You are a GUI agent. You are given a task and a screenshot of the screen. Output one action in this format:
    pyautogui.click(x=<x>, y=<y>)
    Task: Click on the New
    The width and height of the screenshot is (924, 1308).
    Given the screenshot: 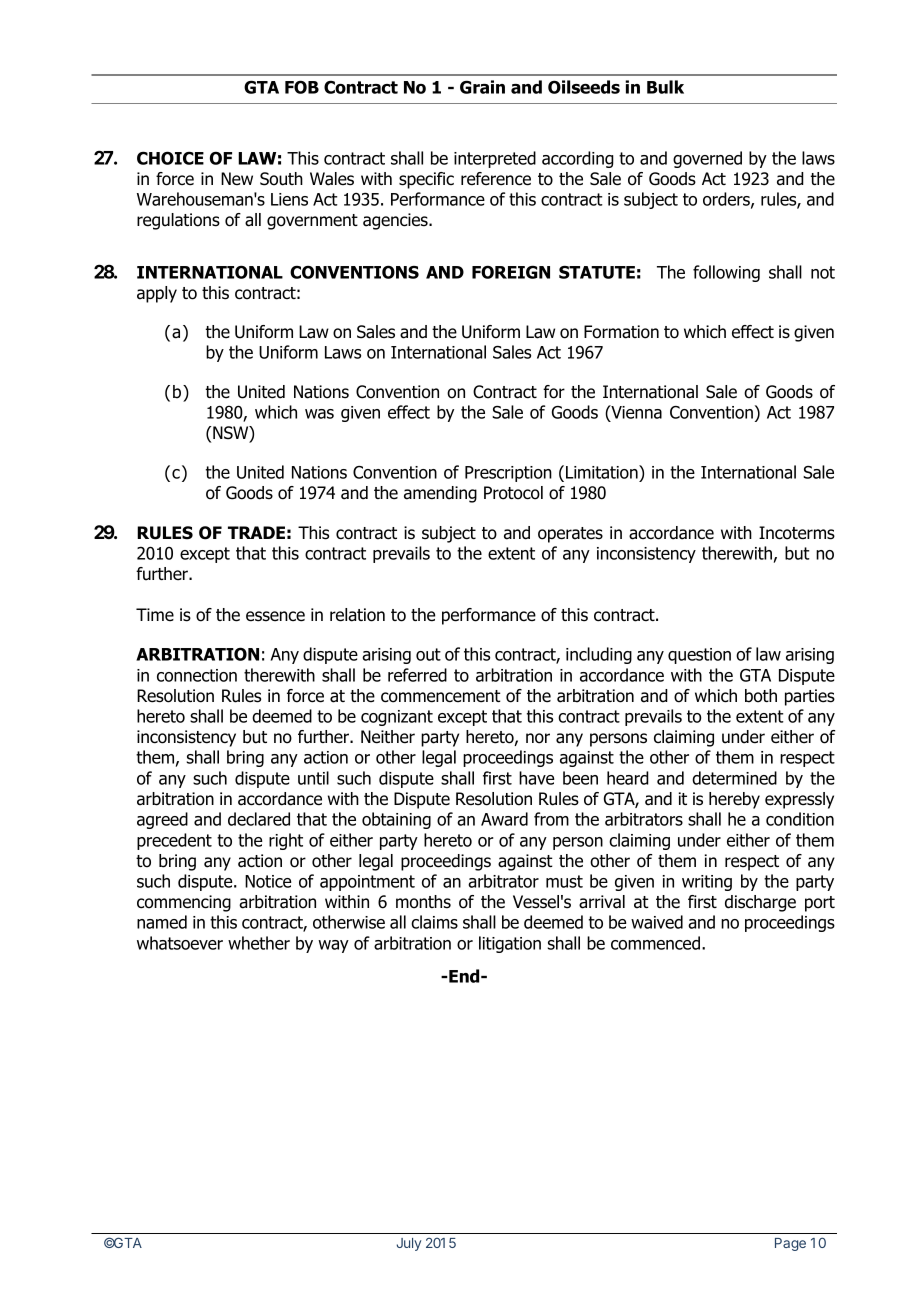 What is the action you would take?
    pyautogui.click(x=237, y=178)
